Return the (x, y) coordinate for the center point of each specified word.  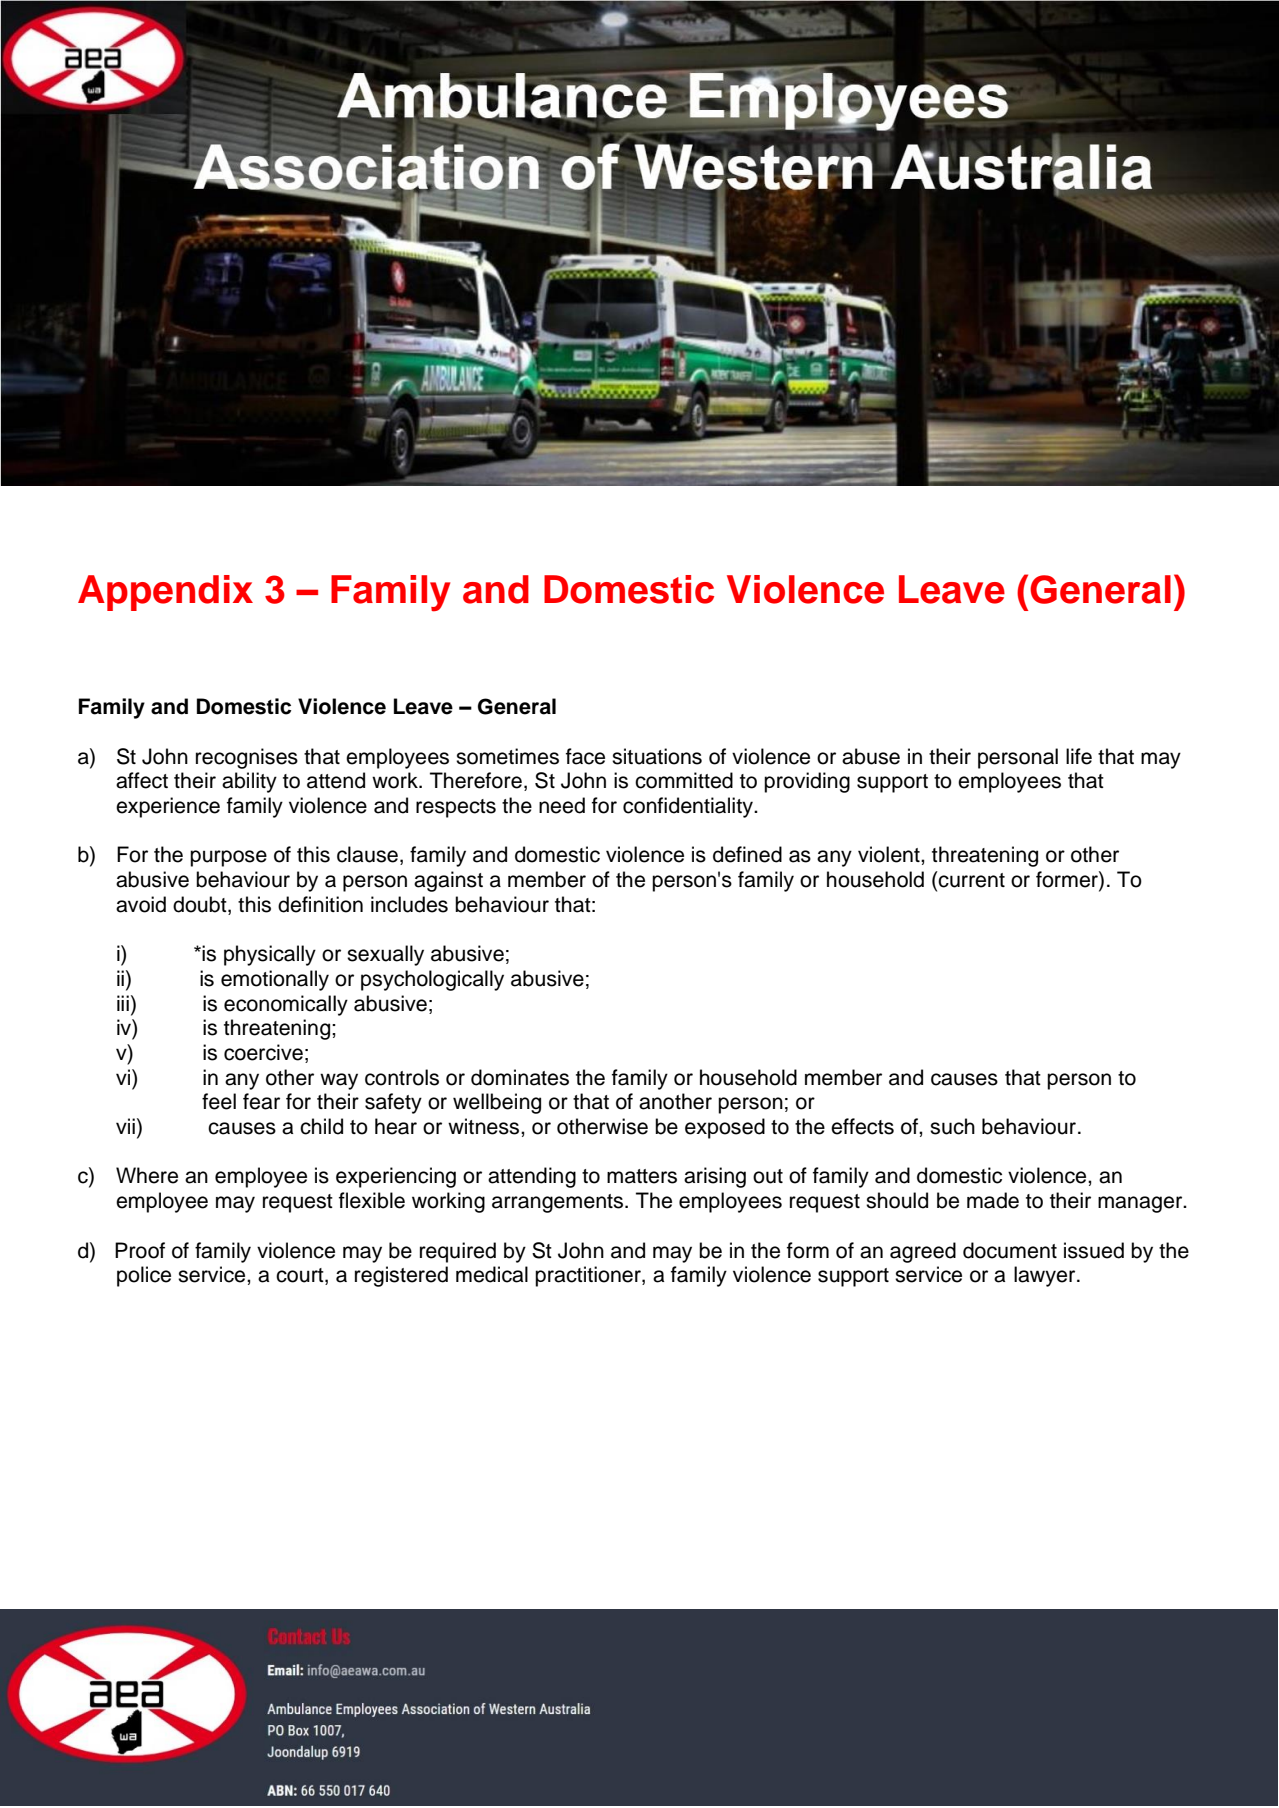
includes (409, 904)
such (952, 1126)
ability (249, 782)
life (1079, 756)
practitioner (589, 1276)
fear (261, 1101)
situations (657, 756)
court (301, 1276)
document (1010, 1250)
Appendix (165, 593)
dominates (520, 1077)
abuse (871, 756)
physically (270, 955)
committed (684, 780)
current (971, 879)
